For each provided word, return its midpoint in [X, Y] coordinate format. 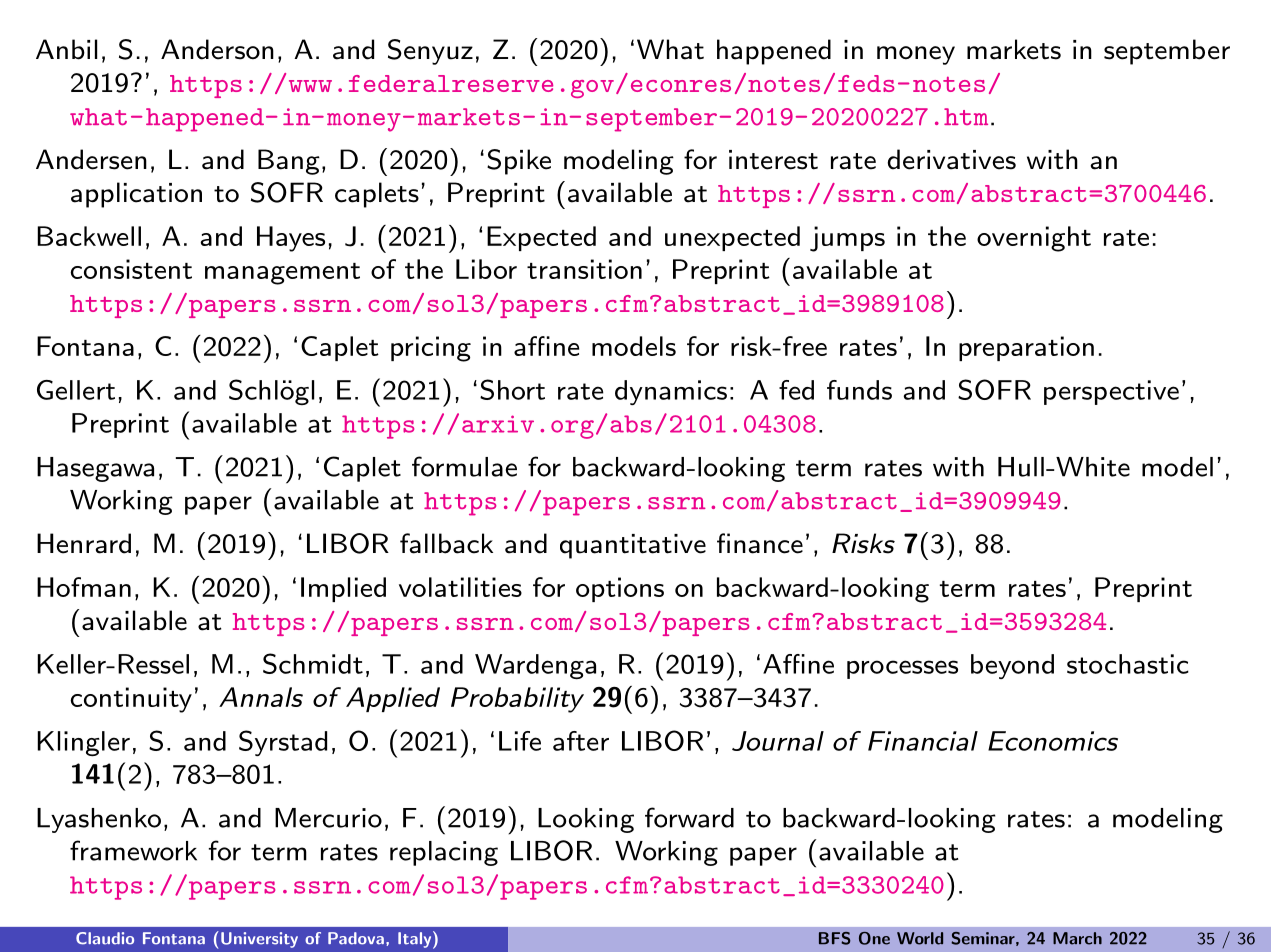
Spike [519, 162]
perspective [1111, 392]
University [259, 940]
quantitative [633, 546]
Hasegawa [95, 469]
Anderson [217, 49]
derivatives [951, 159]
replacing [444, 853]
